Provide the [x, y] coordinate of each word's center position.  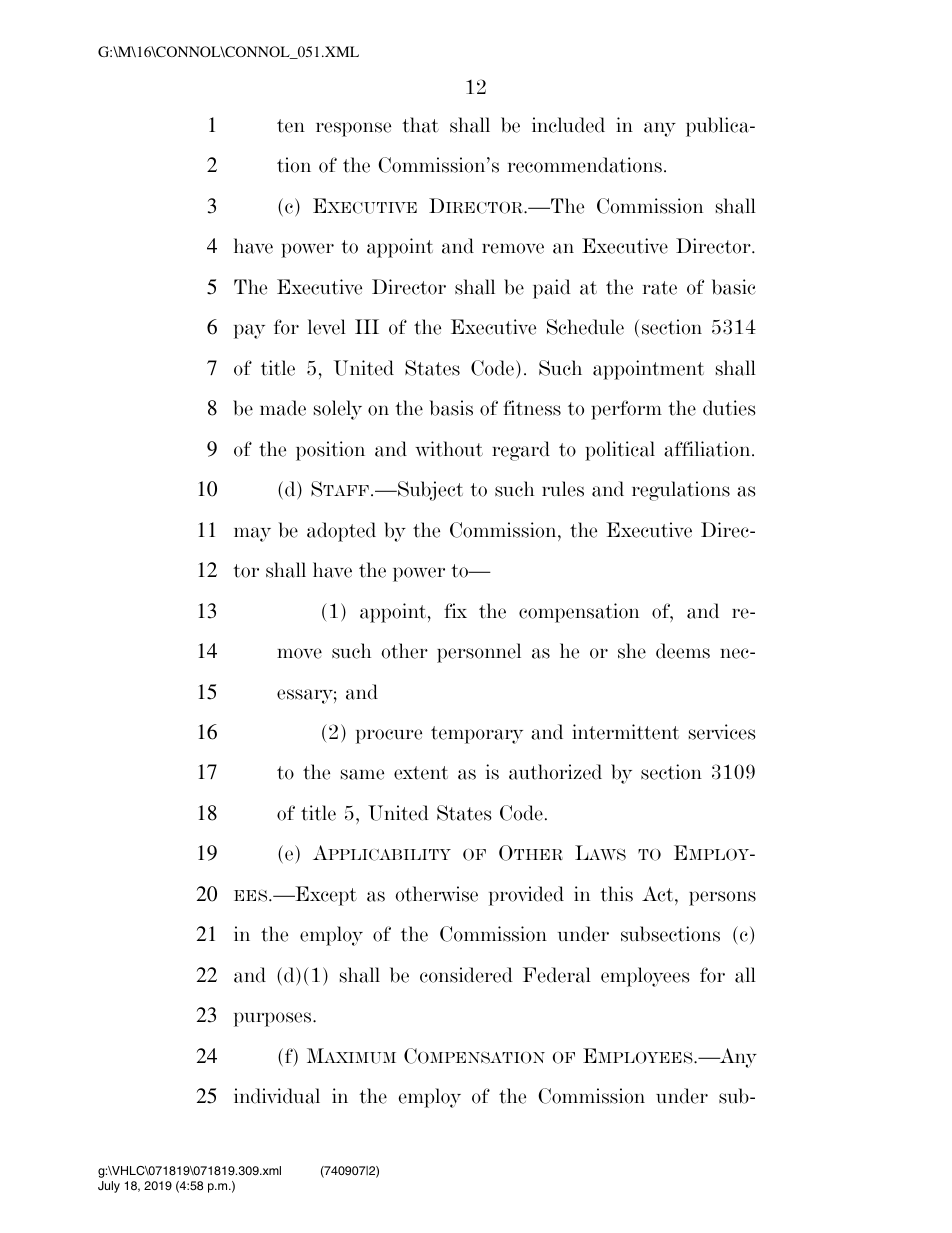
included [568, 125]
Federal [557, 975]
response [353, 129]
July [109, 1187]
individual [277, 1096]
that [420, 125]
